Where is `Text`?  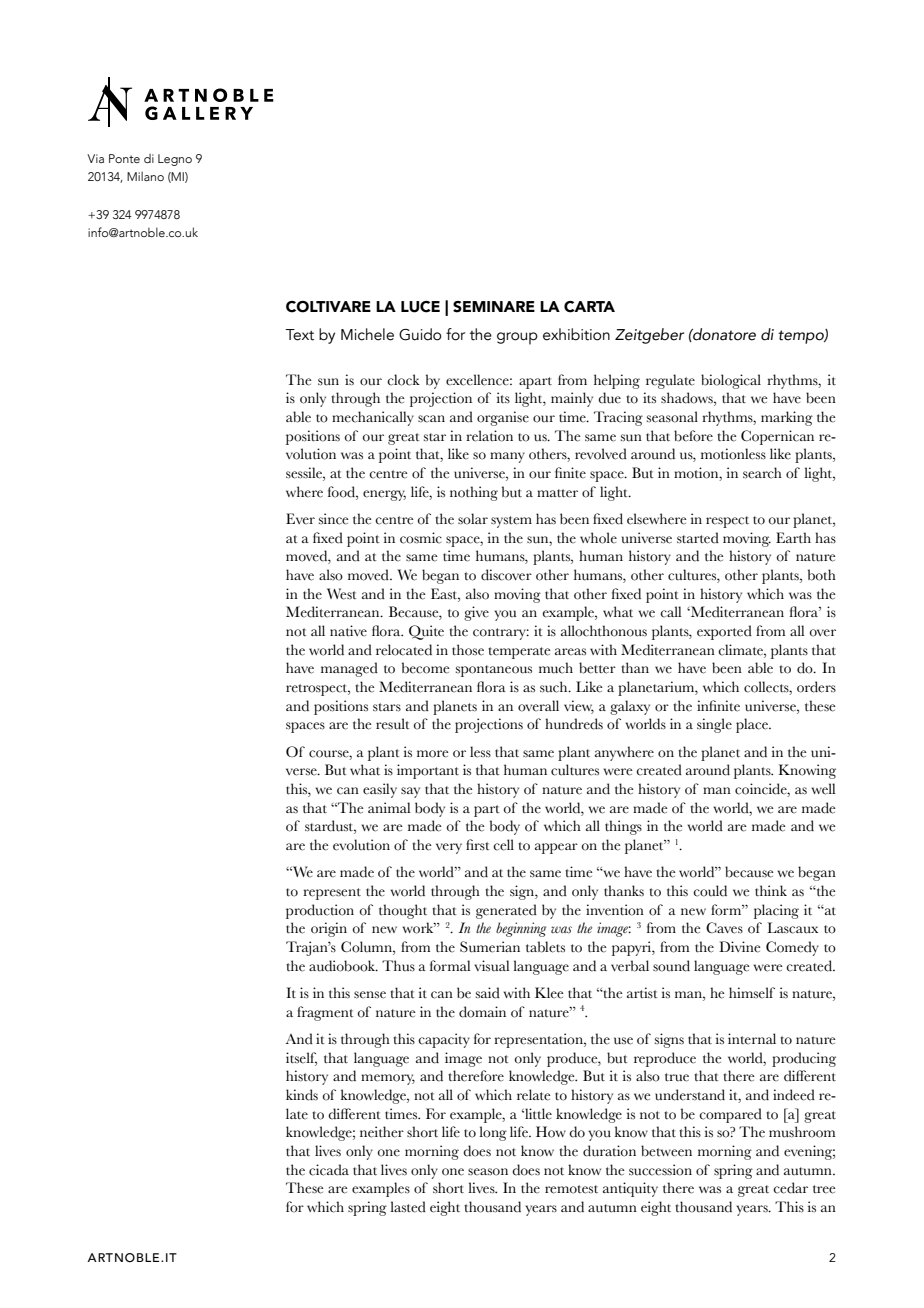
Text is located at coordinates (299, 335).
